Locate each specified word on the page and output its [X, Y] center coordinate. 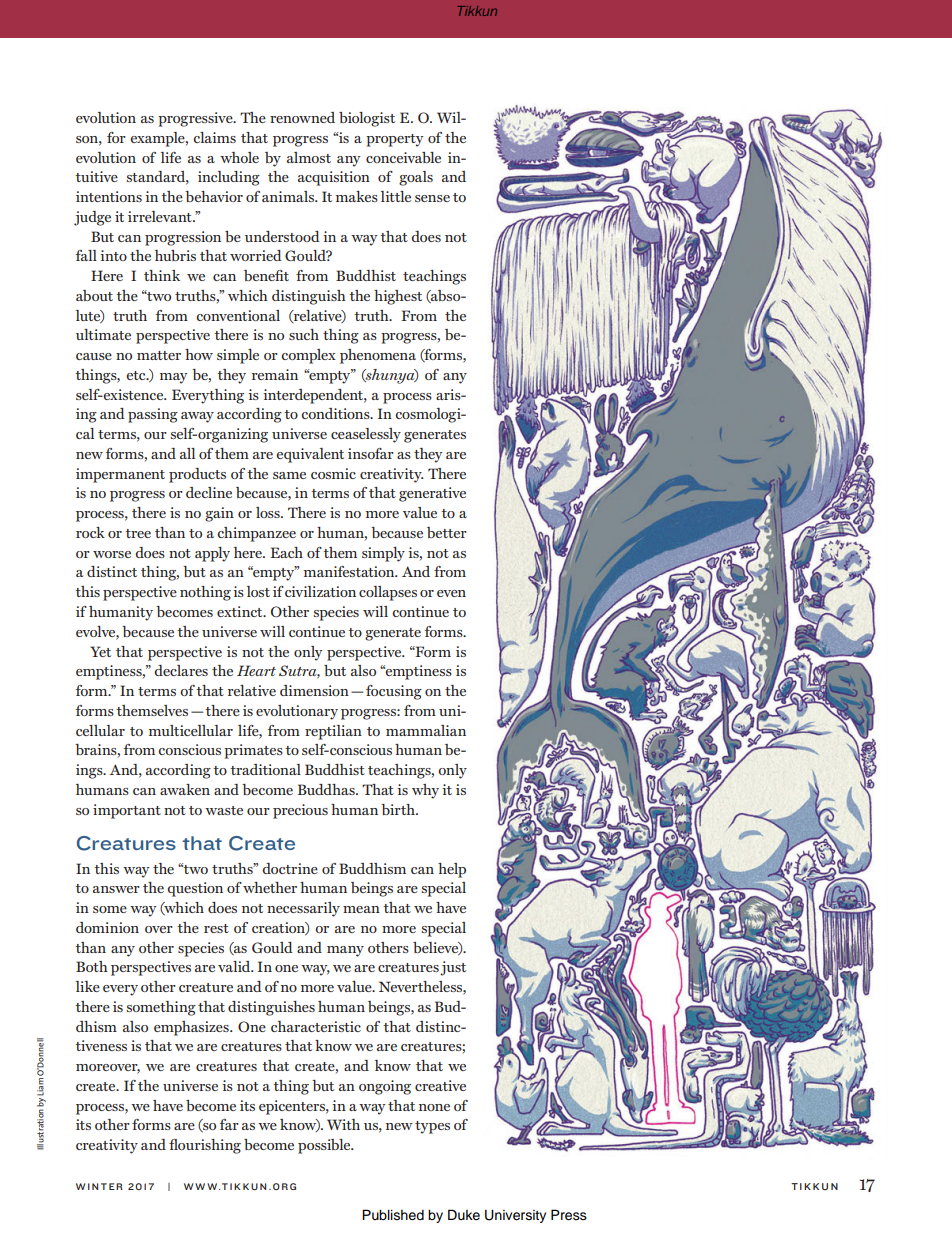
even [451, 593]
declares [181, 670]
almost [309, 157]
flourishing [205, 1146]
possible [325, 1146]
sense [432, 198]
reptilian [333, 732]
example [158, 139]
